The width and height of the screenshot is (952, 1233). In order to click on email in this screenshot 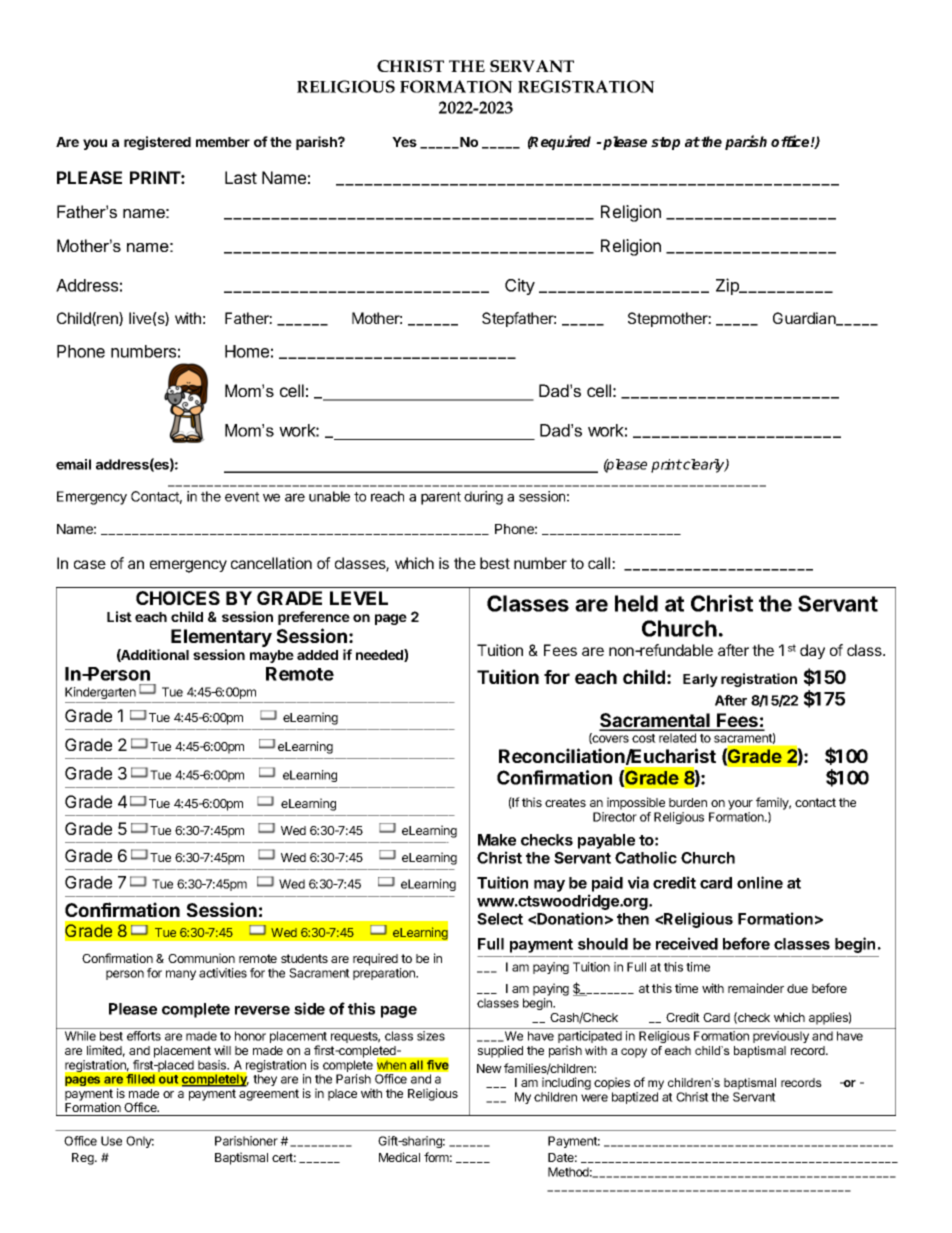, I will do `click(73, 464)`.
